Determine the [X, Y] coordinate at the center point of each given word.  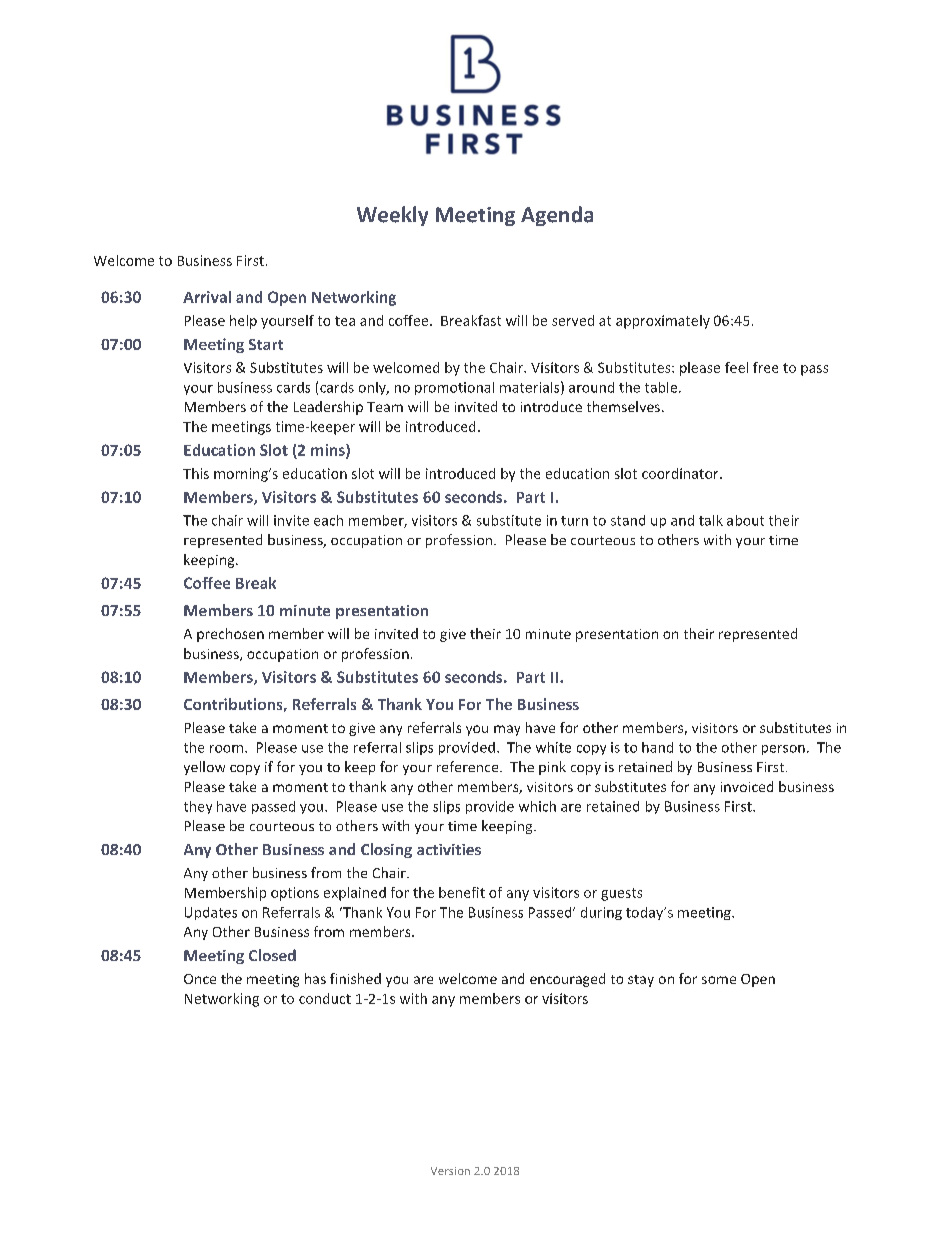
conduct [325, 998]
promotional [454, 388]
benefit [462, 892]
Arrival [207, 297]
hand [657, 747]
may [507, 730]
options [295, 894]
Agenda [557, 216]
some [719, 980]
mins [329, 451]
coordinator [681, 473]
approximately [663, 322]
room [226, 749]
